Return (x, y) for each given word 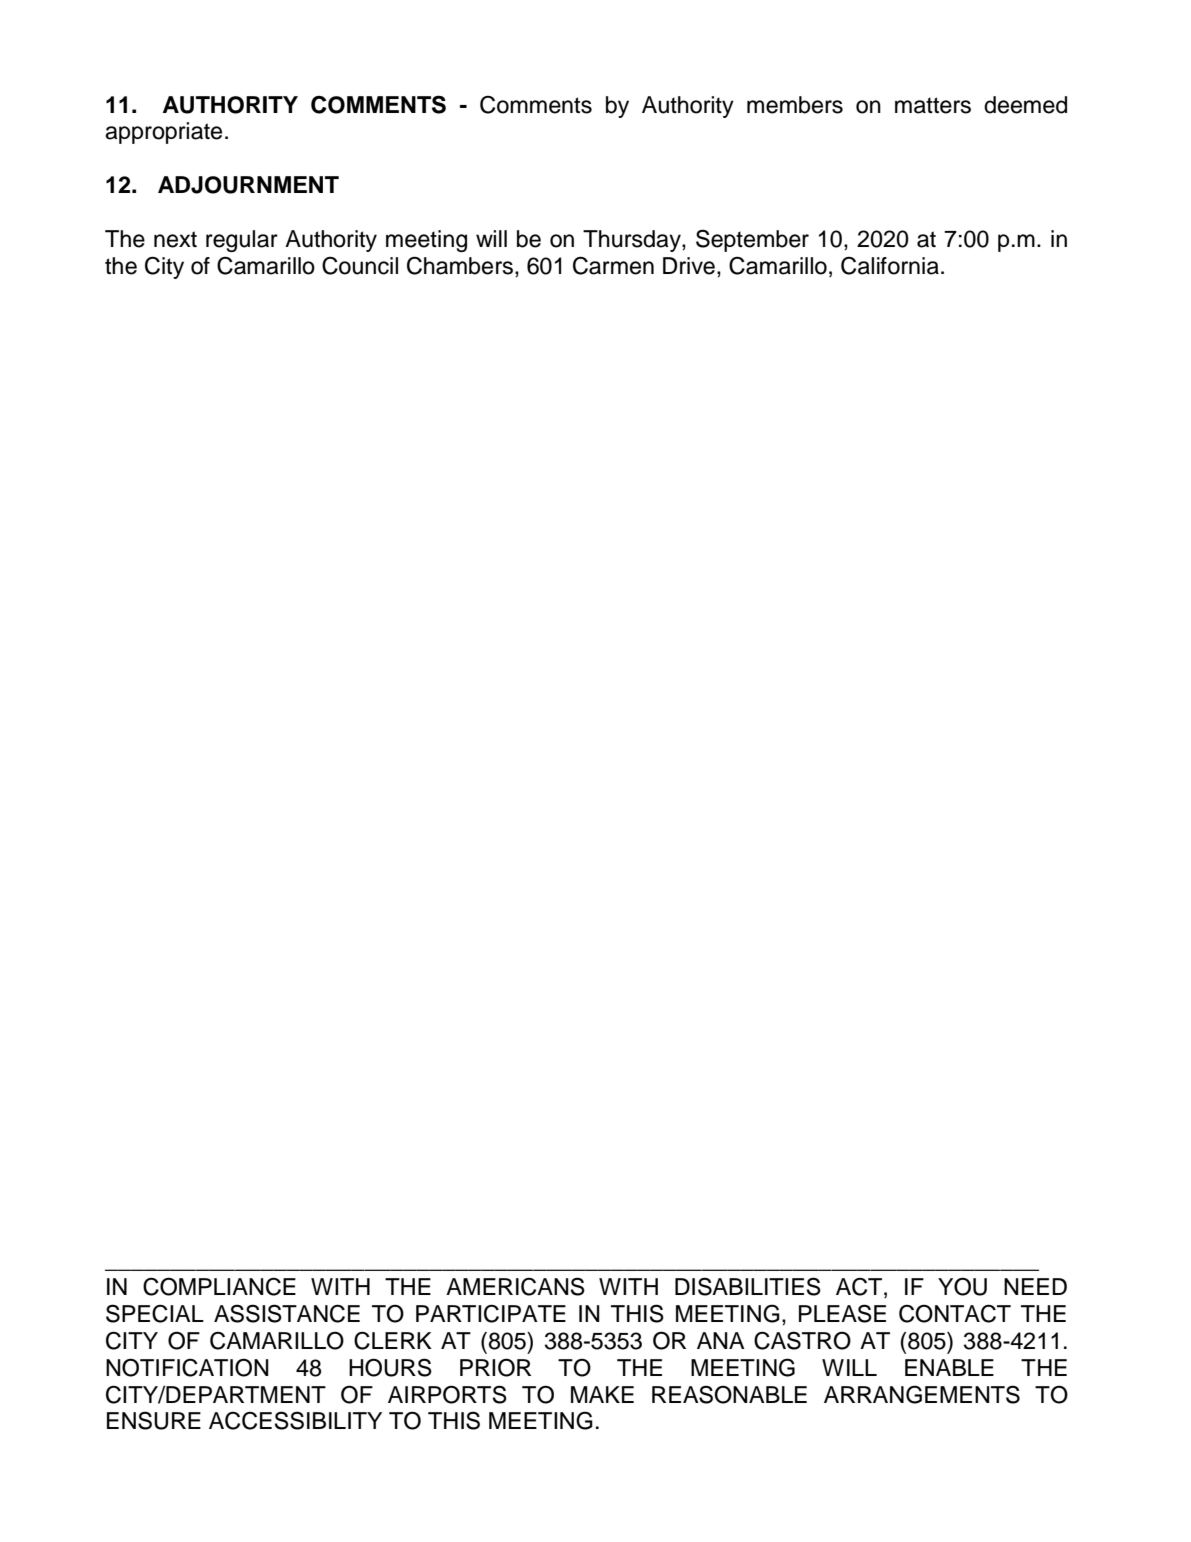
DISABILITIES (748, 1286)
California (890, 266)
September (752, 240)
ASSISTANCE (287, 1313)
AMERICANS (515, 1286)
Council (360, 265)
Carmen (613, 265)
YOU (962, 1286)
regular (242, 241)
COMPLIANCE (219, 1286)
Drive (689, 266)
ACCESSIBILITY (295, 1420)
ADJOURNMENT (248, 185)
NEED (1035, 1286)
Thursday (633, 241)
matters (933, 105)
